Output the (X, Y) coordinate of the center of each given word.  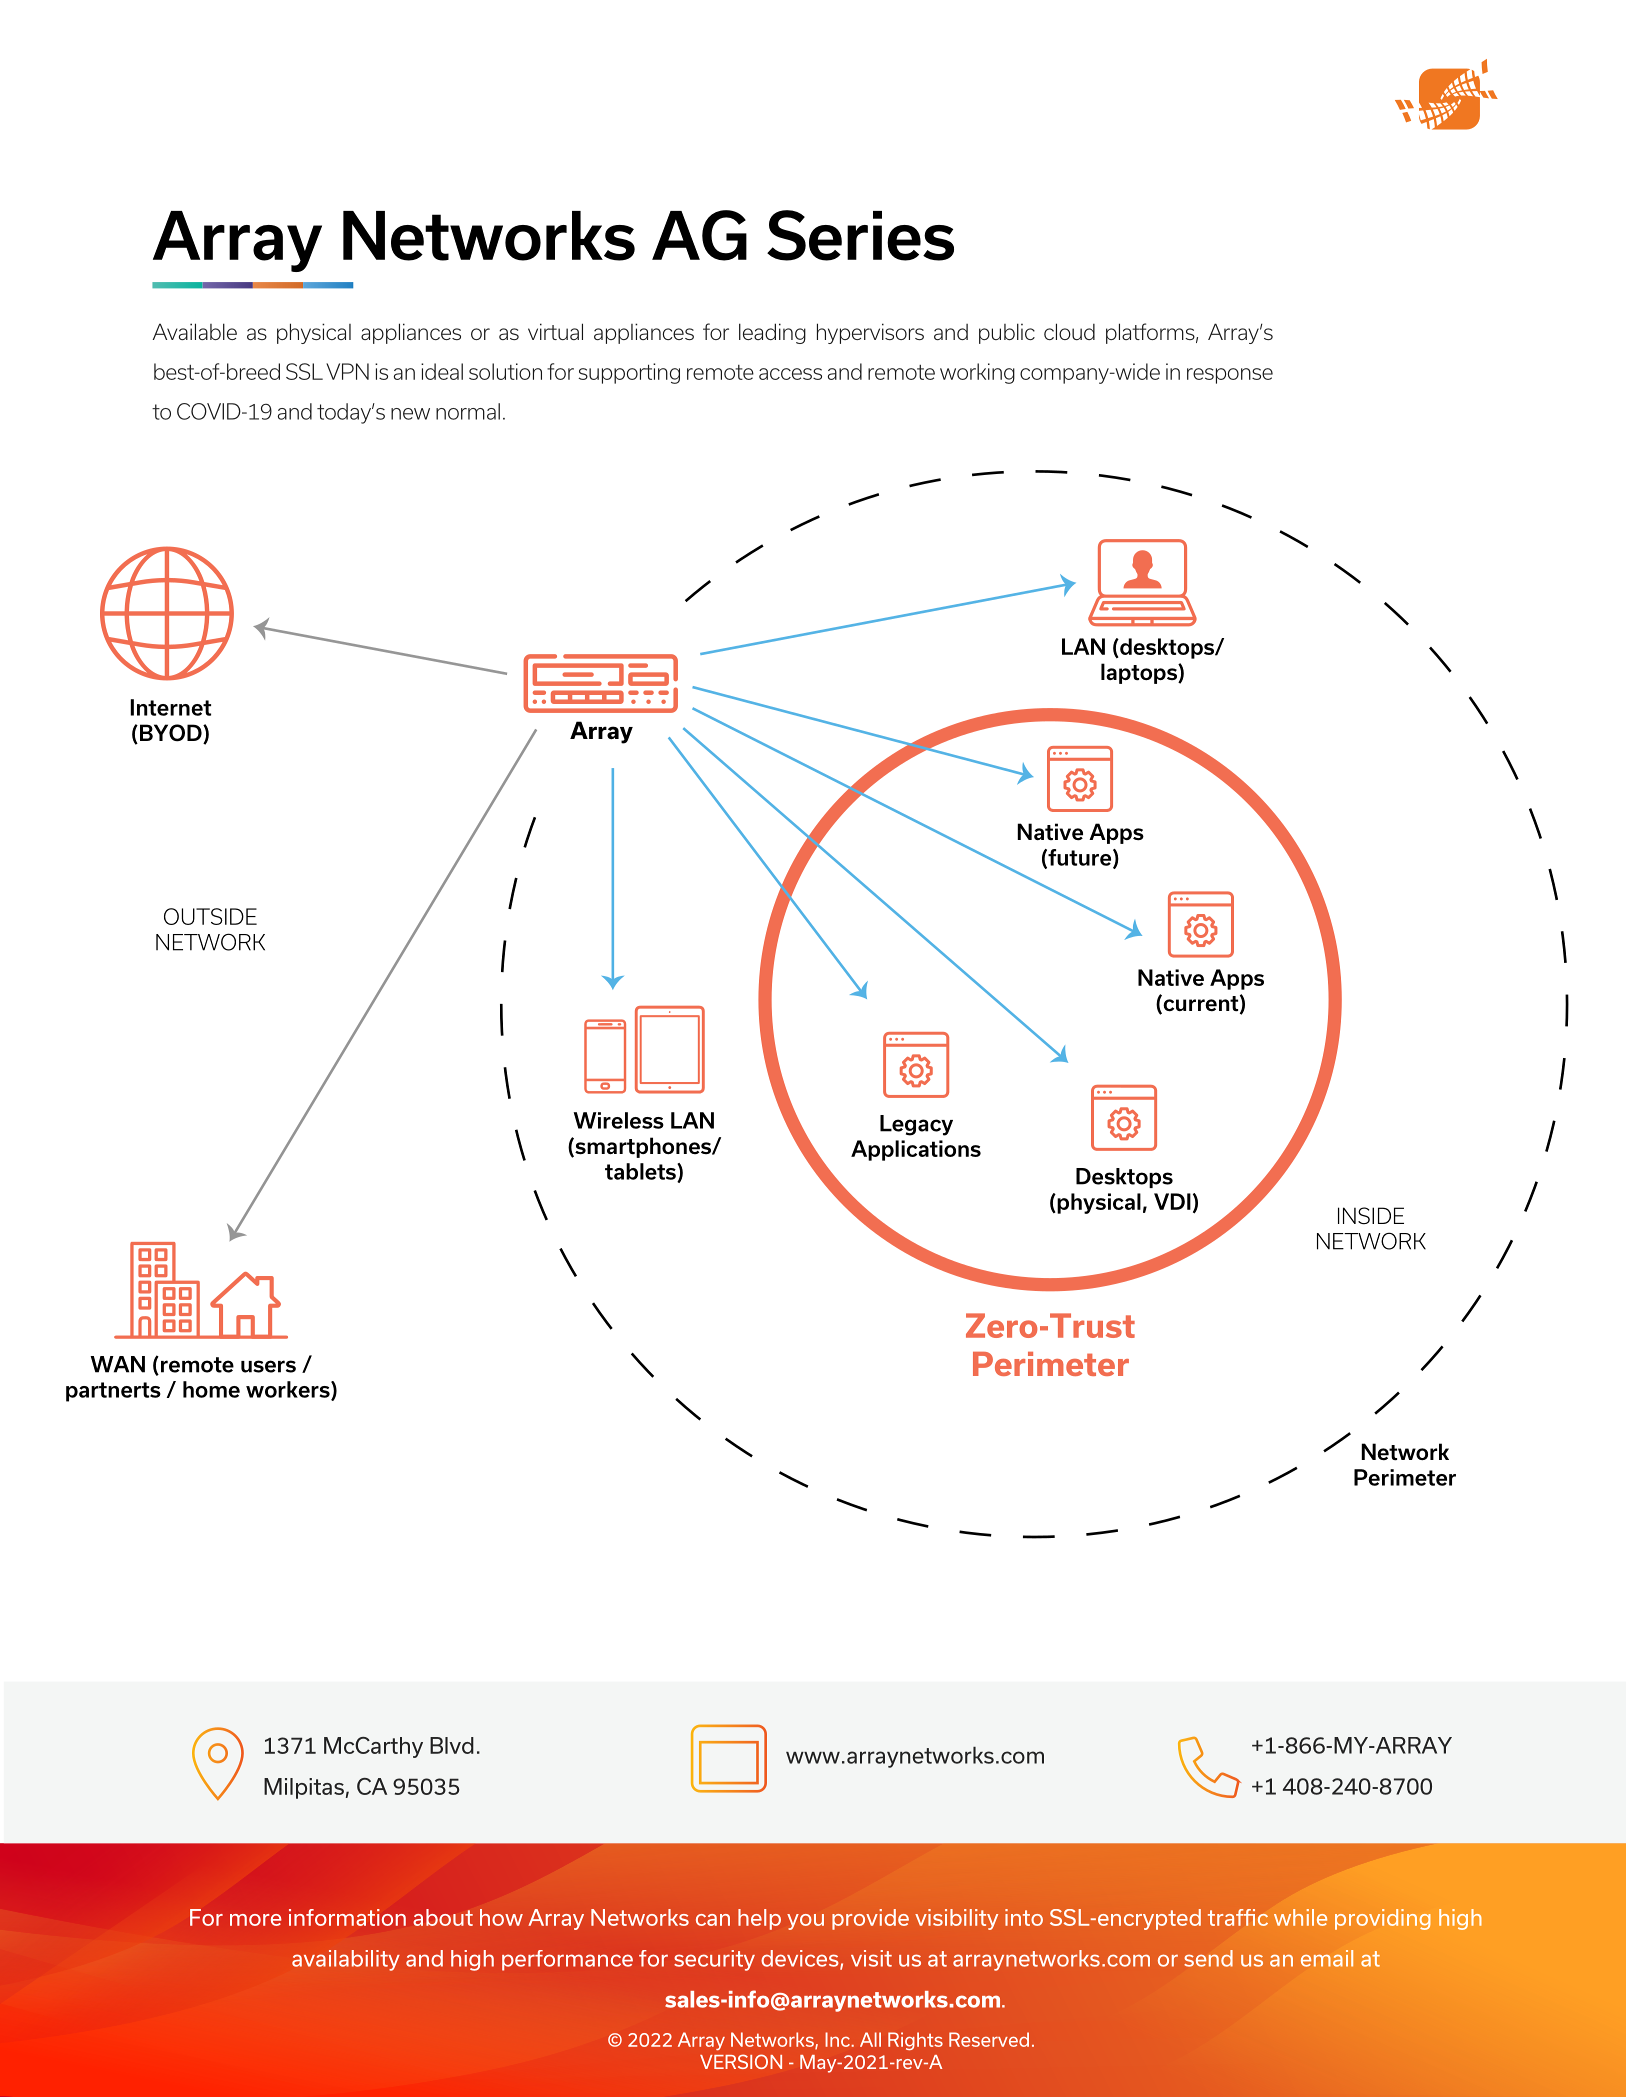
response (1230, 376)
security (714, 1960)
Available (195, 331)
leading (772, 333)
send (1208, 1958)
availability (346, 1960)
